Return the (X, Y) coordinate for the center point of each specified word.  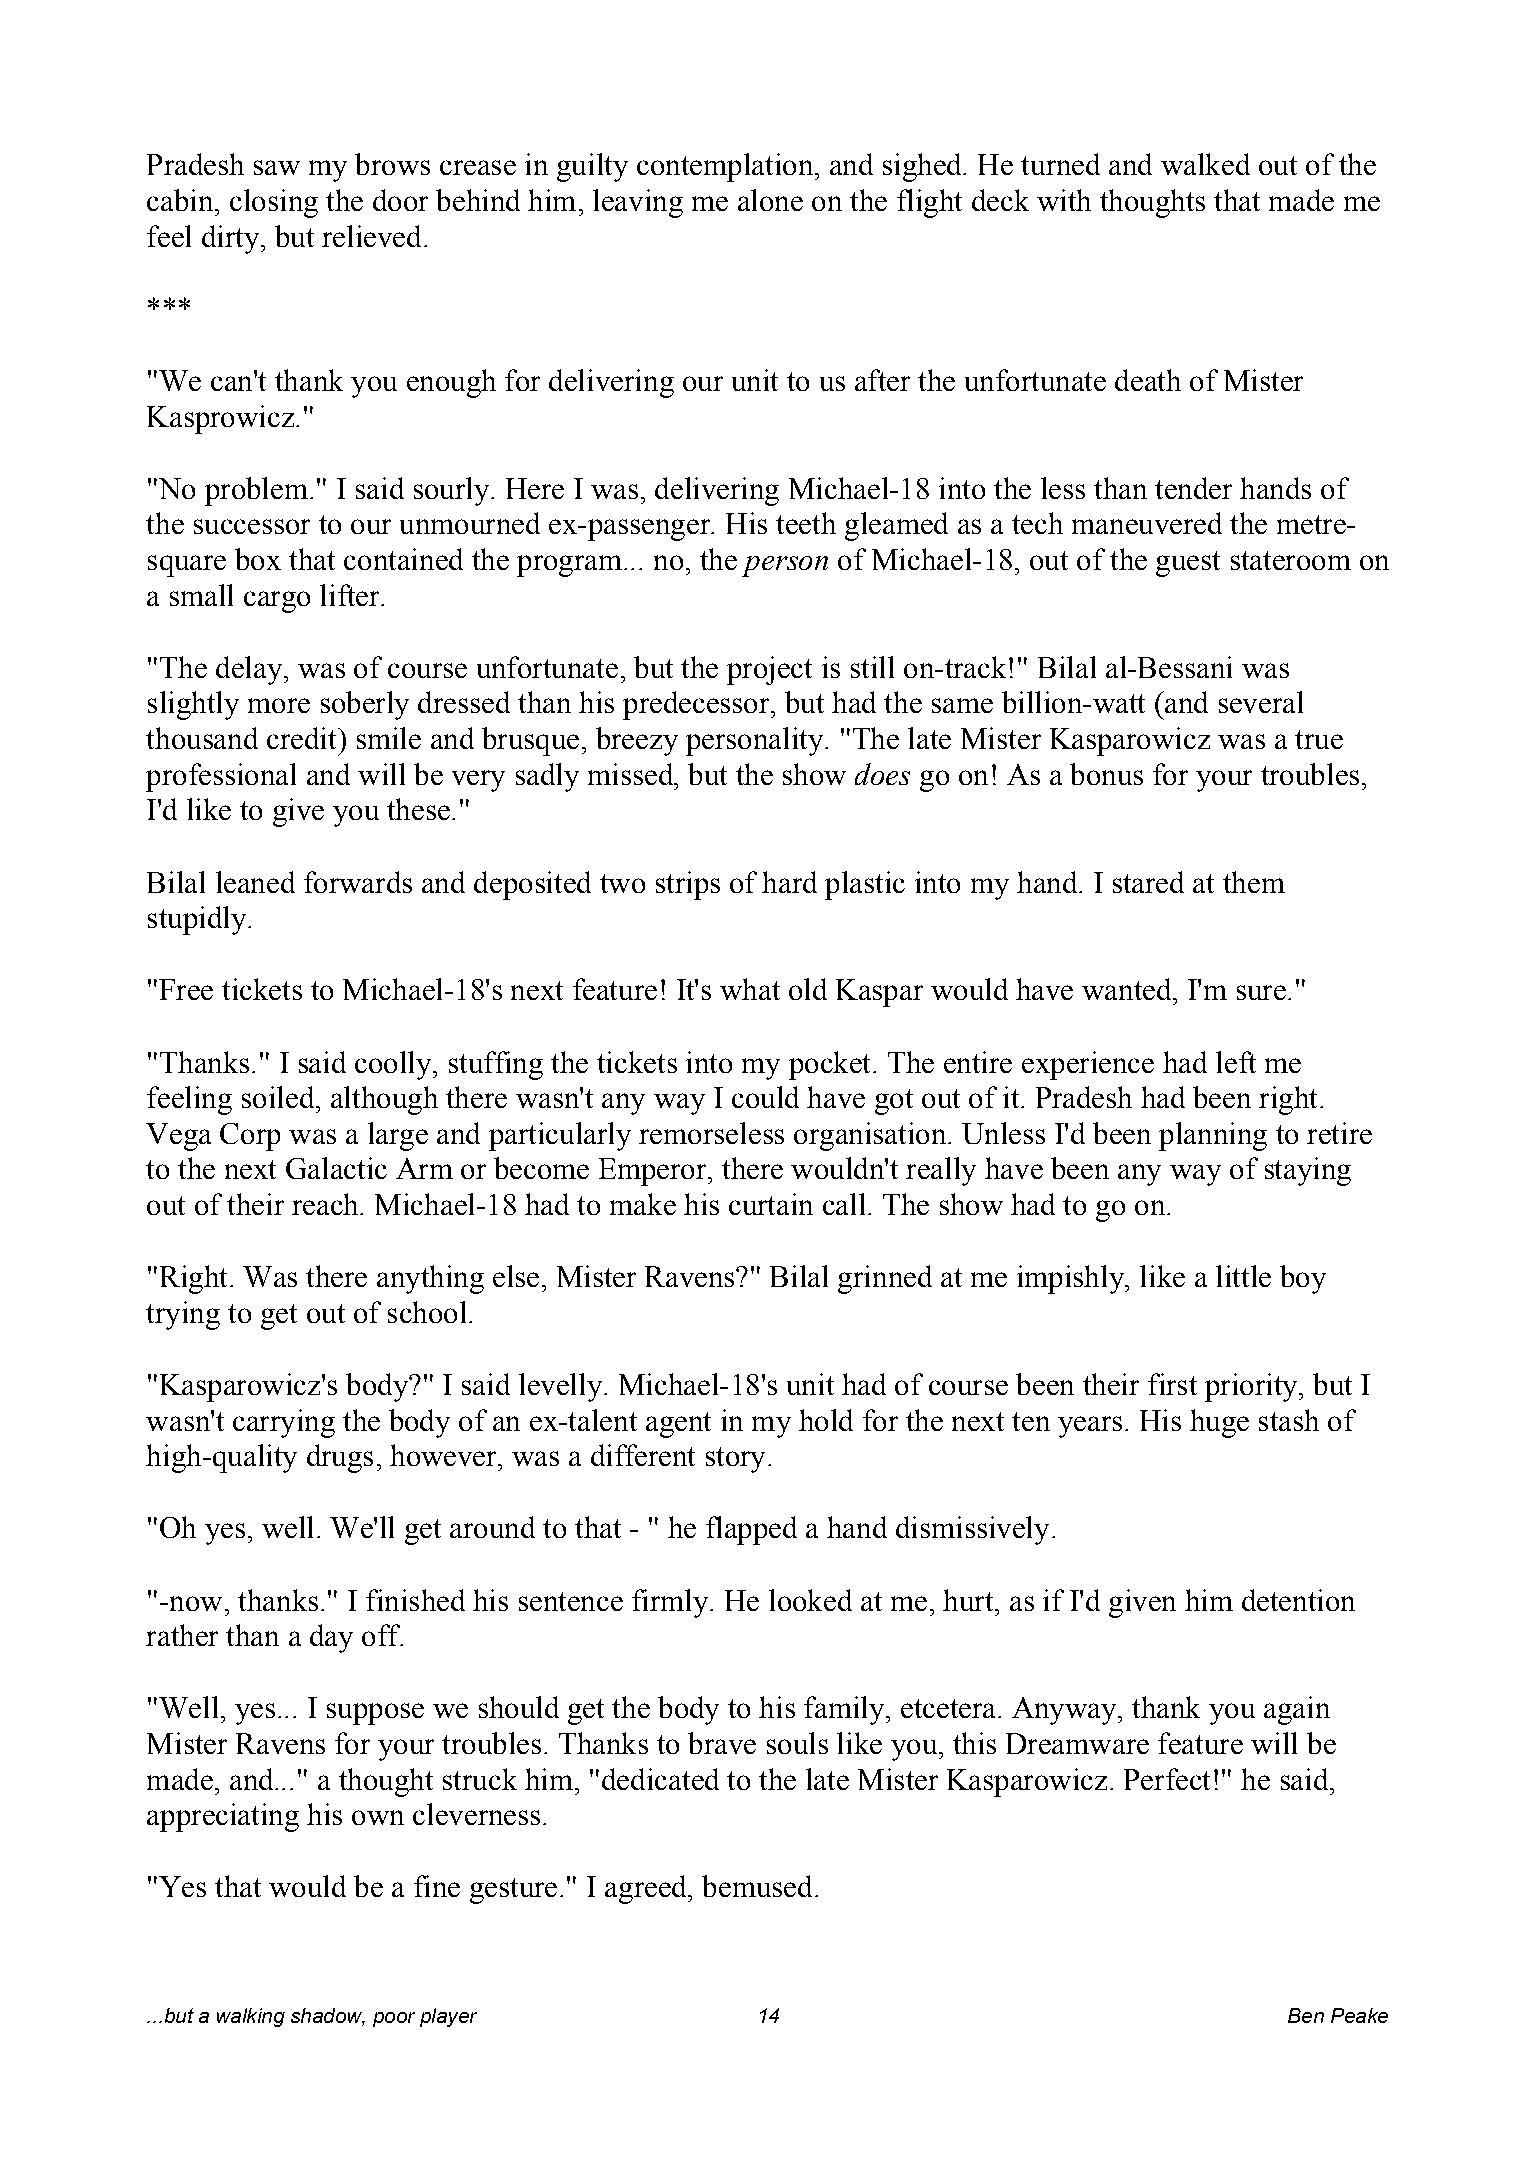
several (1261, 702)
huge (1219, 1423)
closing (274, 203)
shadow (328, 2017)
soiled (279, 1097)
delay (249, 670)
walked (1205, 164)
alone (770, 200)
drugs (340, 1458)
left (1236, 1062)
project (769, 670)
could (765, 1097)
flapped (751, 1530)
